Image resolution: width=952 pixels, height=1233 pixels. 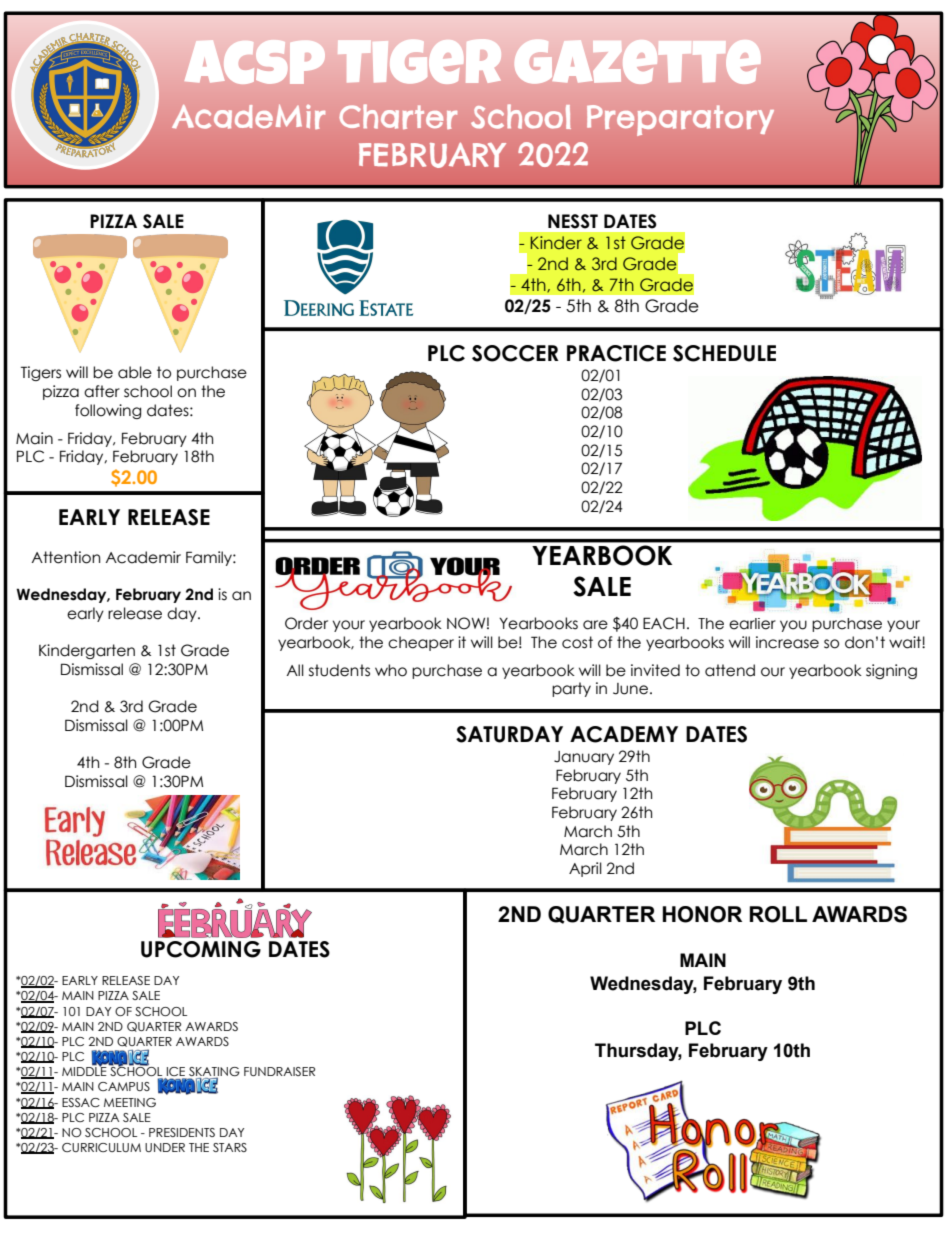 What do you see at coordinates (398, 116) in the screenshot?
I see `Charter` at bounding box center [398, 116].
